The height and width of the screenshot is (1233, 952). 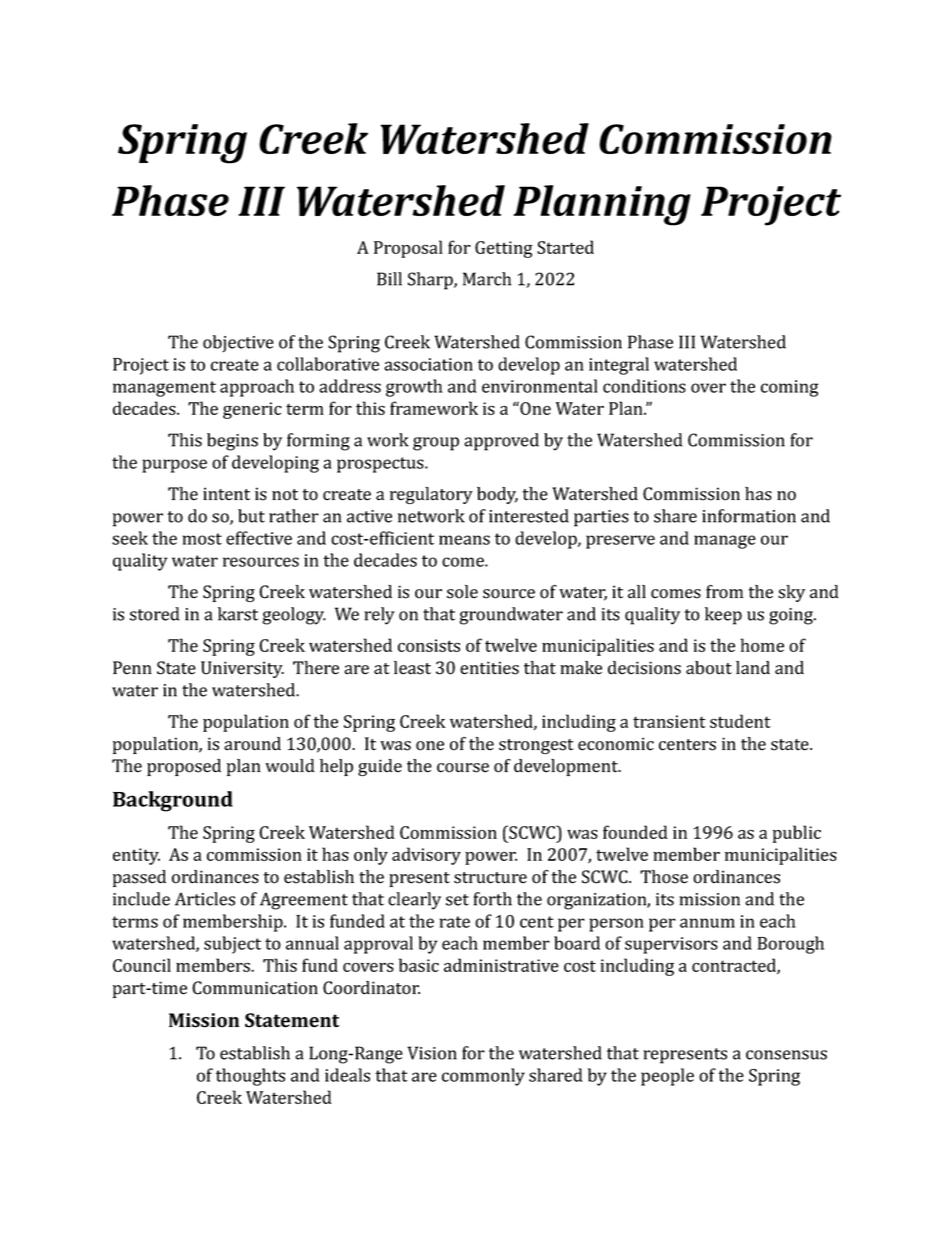 I want to click on information, so click(x=749, y=516).
